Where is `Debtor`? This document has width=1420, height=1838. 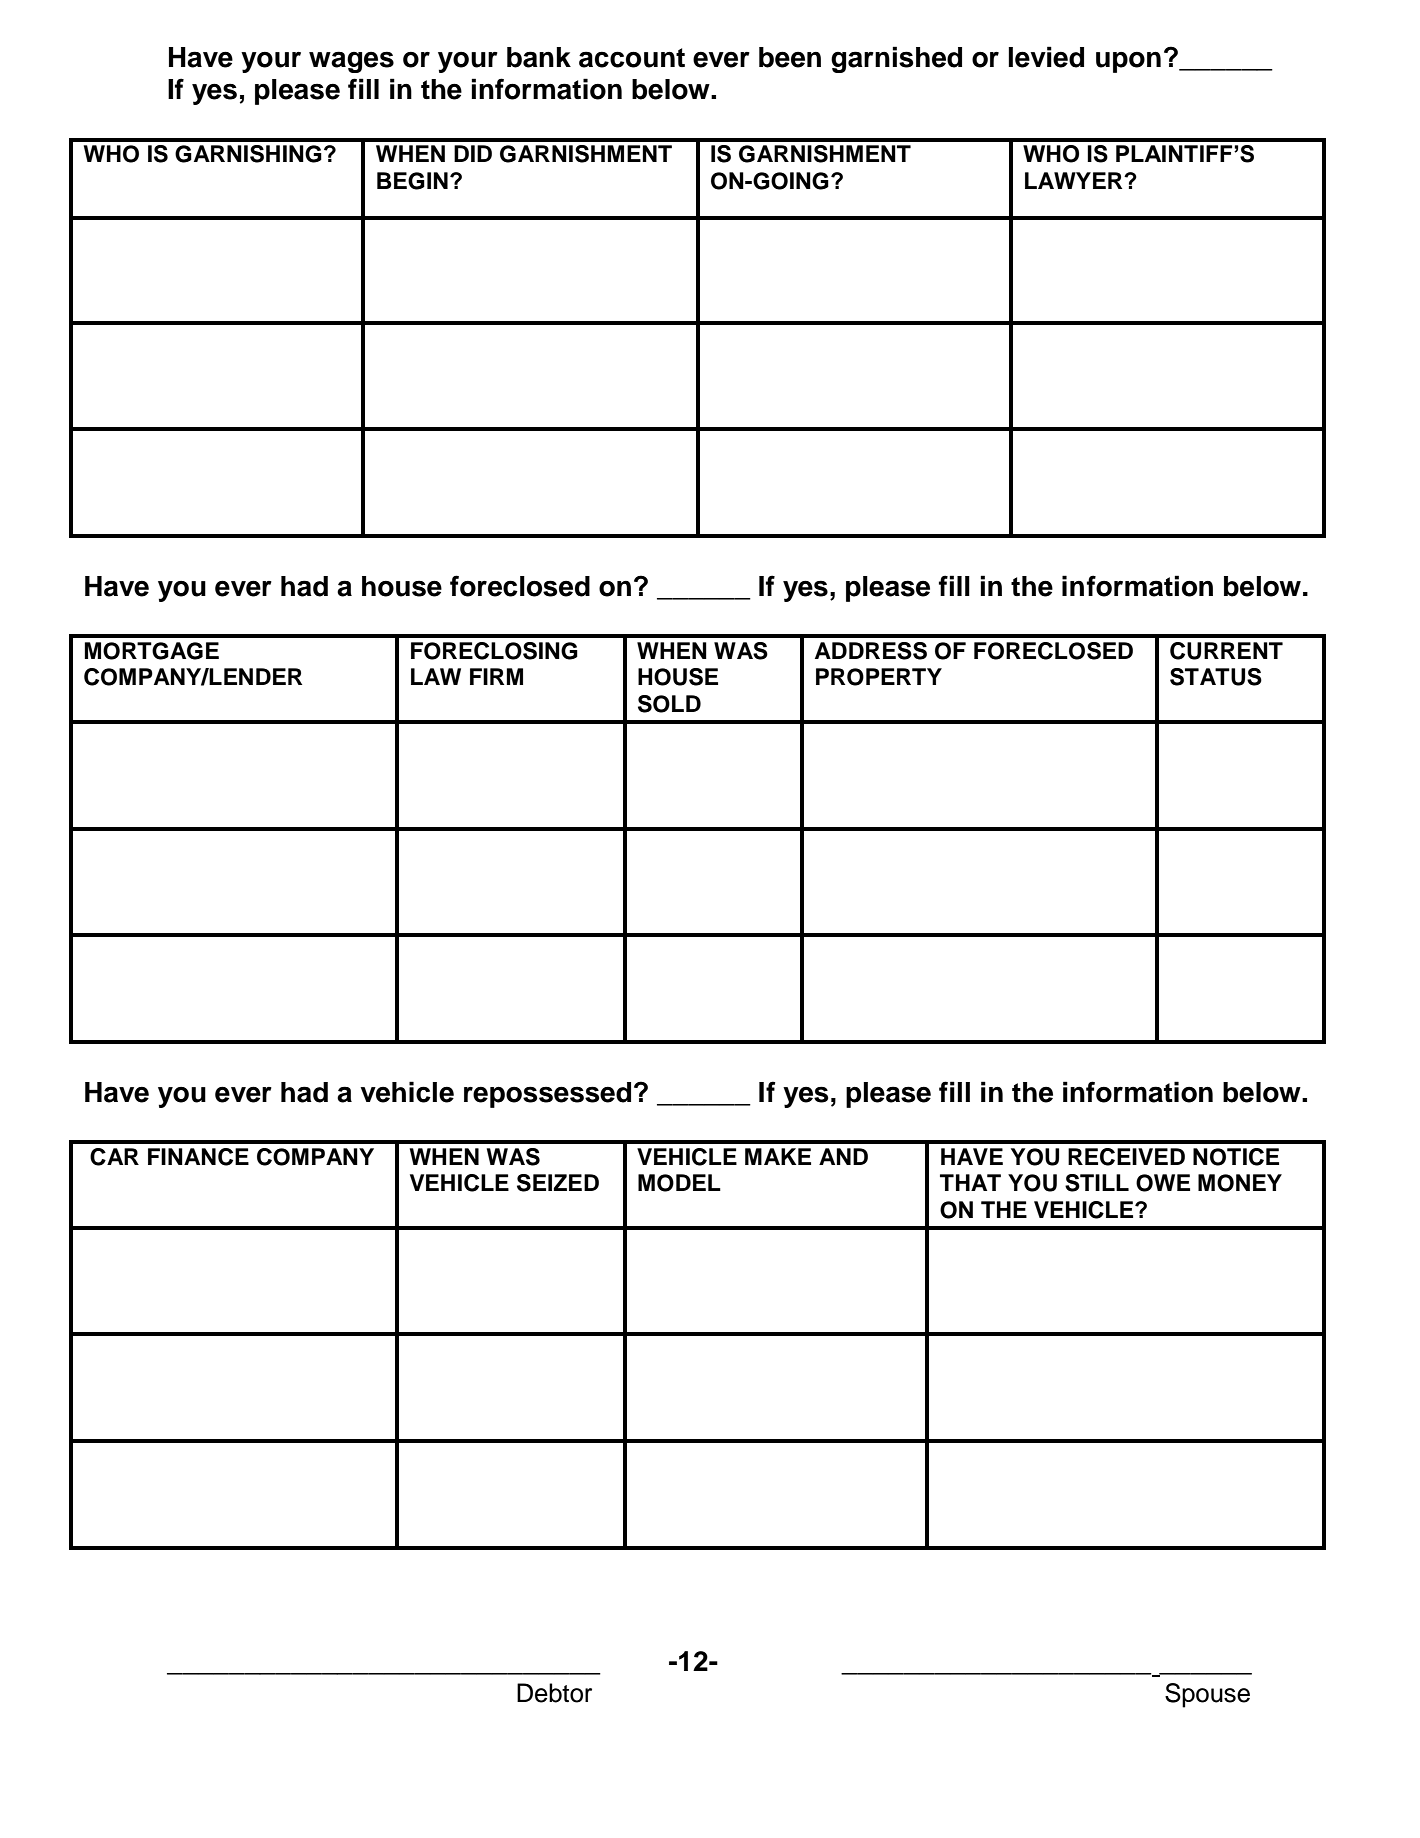
Debtor is located at coordinates (554, 1693).
